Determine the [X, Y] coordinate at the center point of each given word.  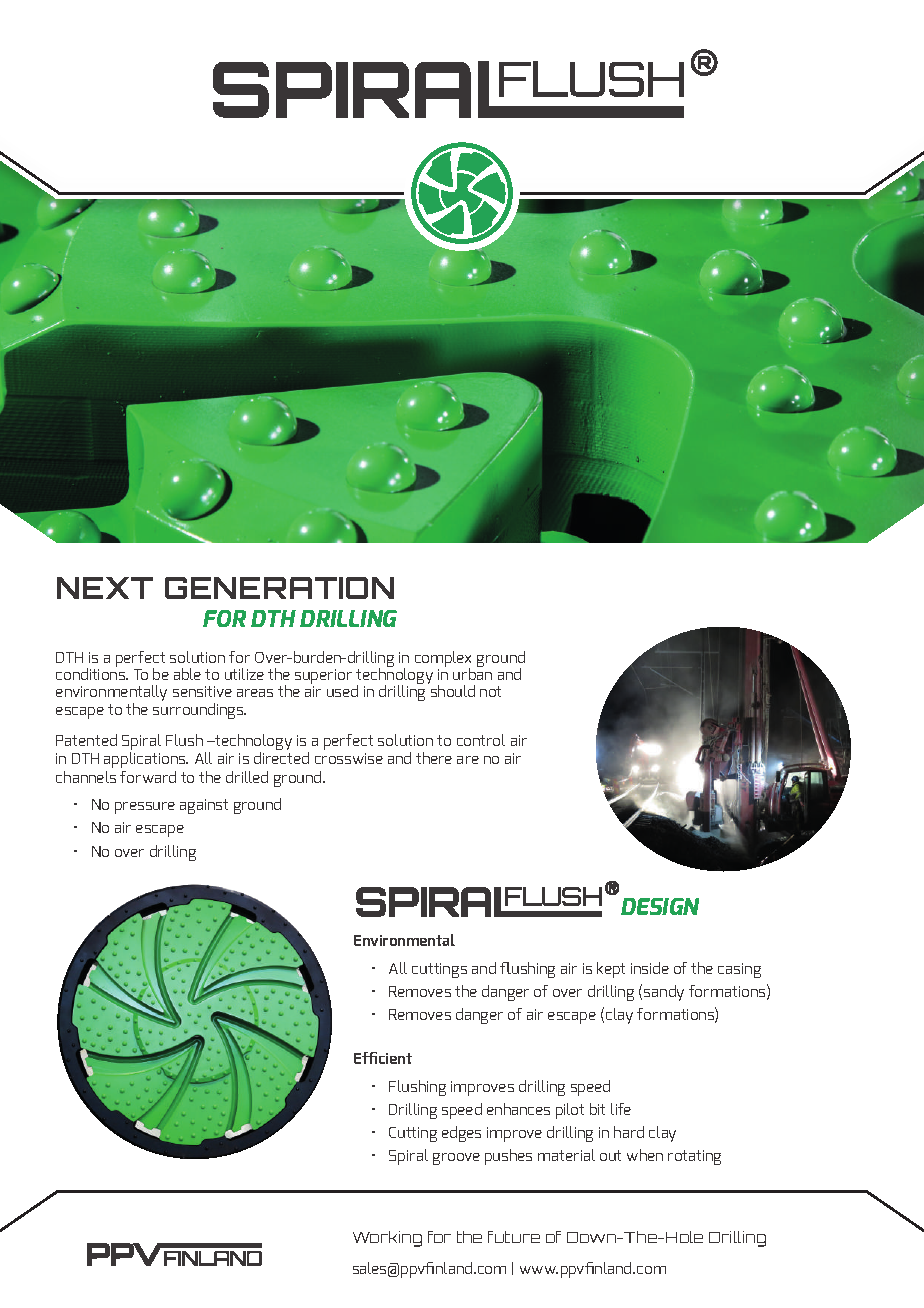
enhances [518, 1109]
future [514, 1237]
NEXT [105, 588]
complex [443, 660]
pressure [145, 808]
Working [387, 1239]
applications [146, 762]
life [621, 1109]
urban [472, 673]
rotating [694, 1157]
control [481, 740]
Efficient [383, 1058]
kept [611, 970]
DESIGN [660, 906]
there [434, 758]
